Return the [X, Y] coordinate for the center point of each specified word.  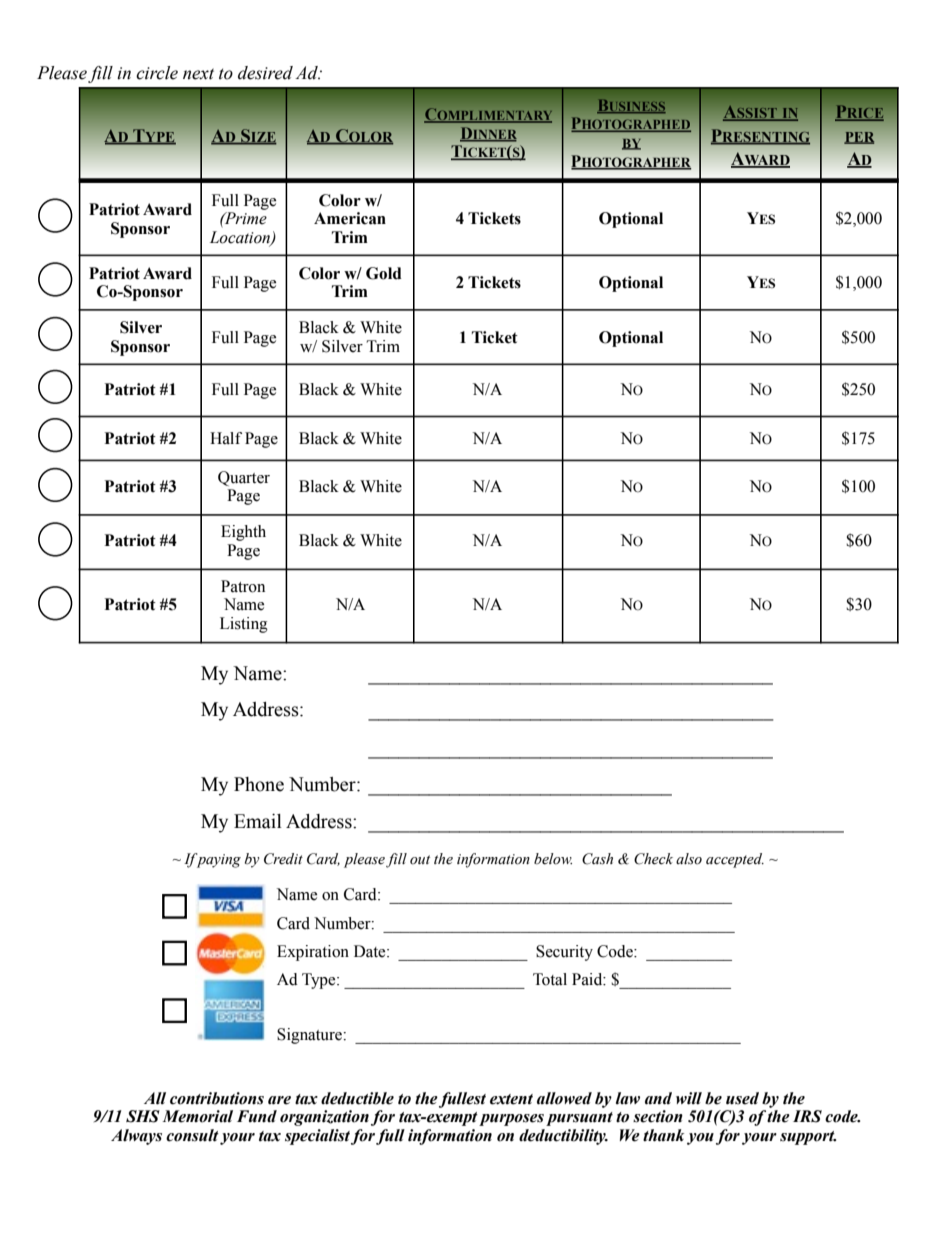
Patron [243, 586]
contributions [217, 1098]
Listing [244, 625]
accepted [735, 860]
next [198, 74]
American [350, 218]
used [742, 1098]
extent [511, 1099]
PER [859, 138]
